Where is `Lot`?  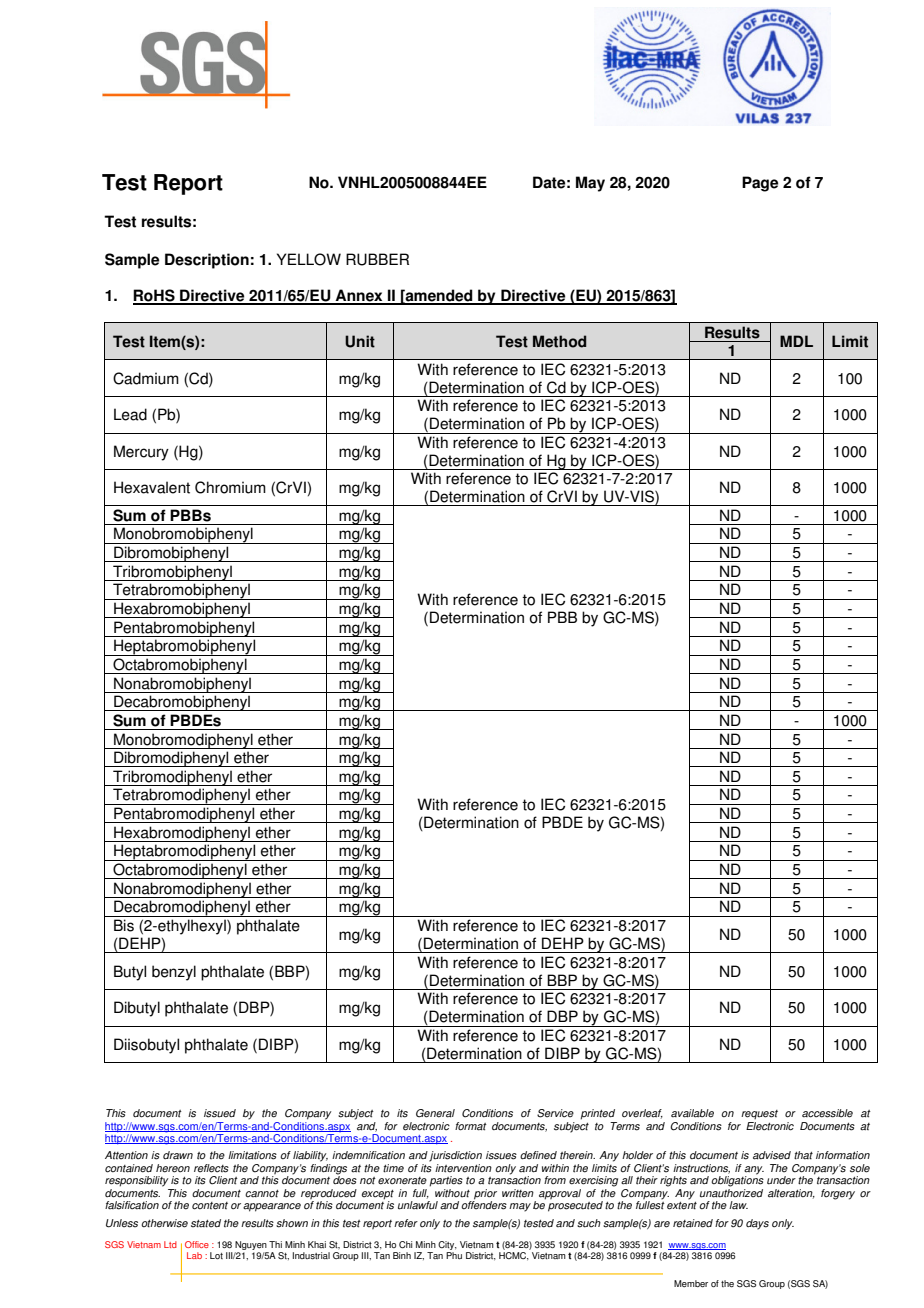
Lot is located at coordinates (216, 1255).
